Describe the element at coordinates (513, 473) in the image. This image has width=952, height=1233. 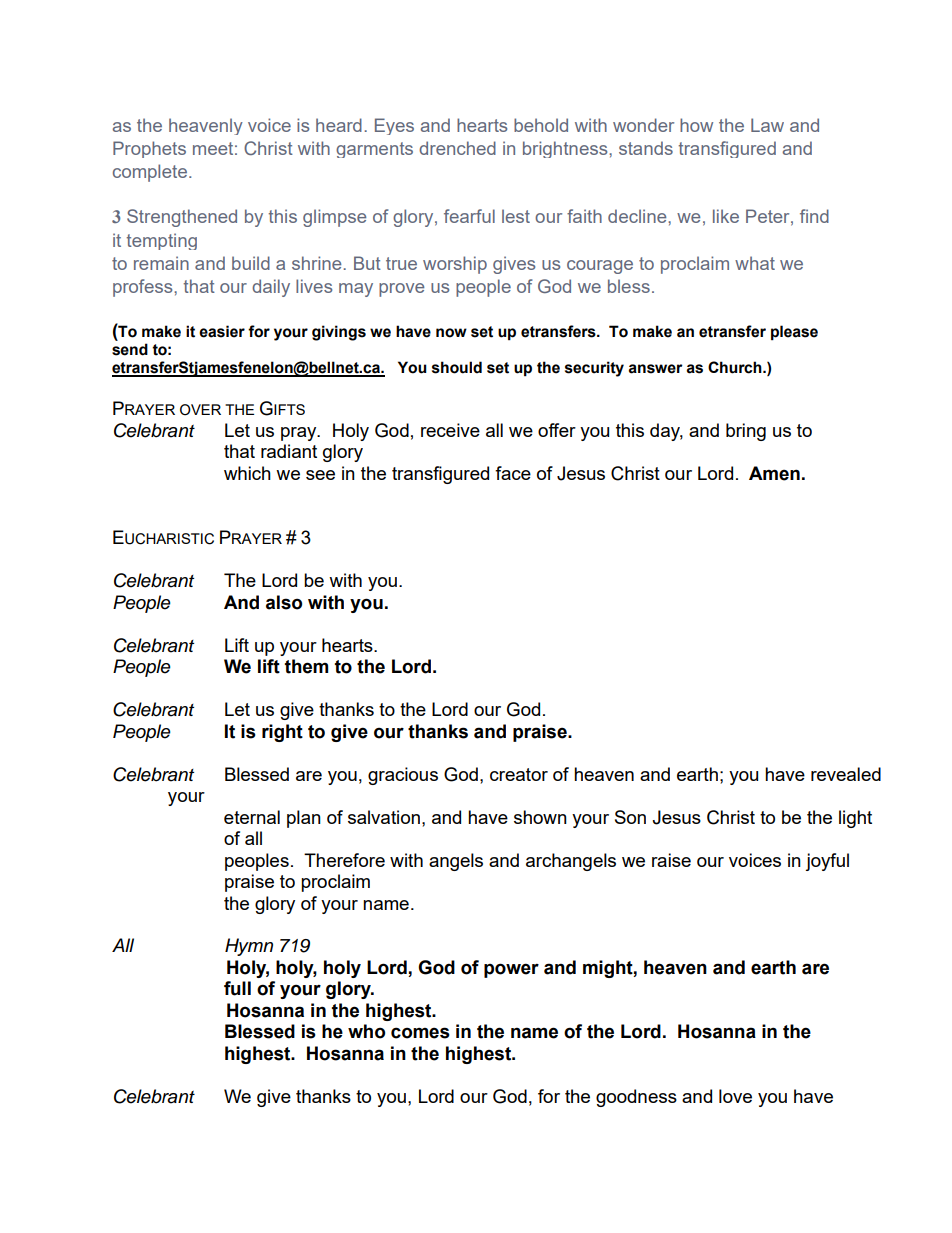
I see `face` at that location.
